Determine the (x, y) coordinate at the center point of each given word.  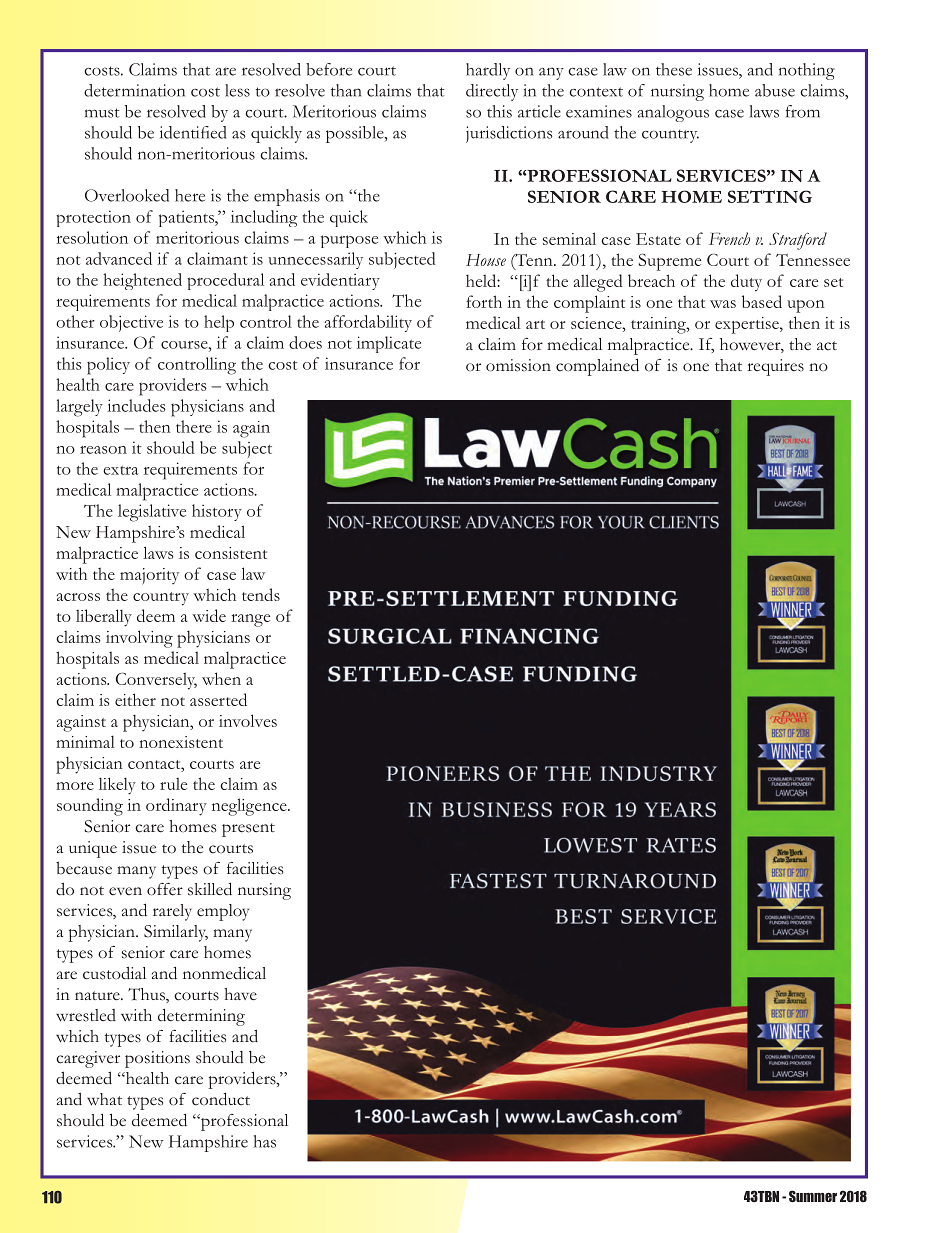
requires (776, 367)
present (248, 830)
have (240, 994)
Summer (813, 1196)
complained (597, 367)
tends (261, 594)
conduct (221, 1099)
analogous (673, 113)
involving (139, 639)
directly (492, 92)
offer (165, 889)
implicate (389, 344)
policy (108, 366)
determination (134, 90)
